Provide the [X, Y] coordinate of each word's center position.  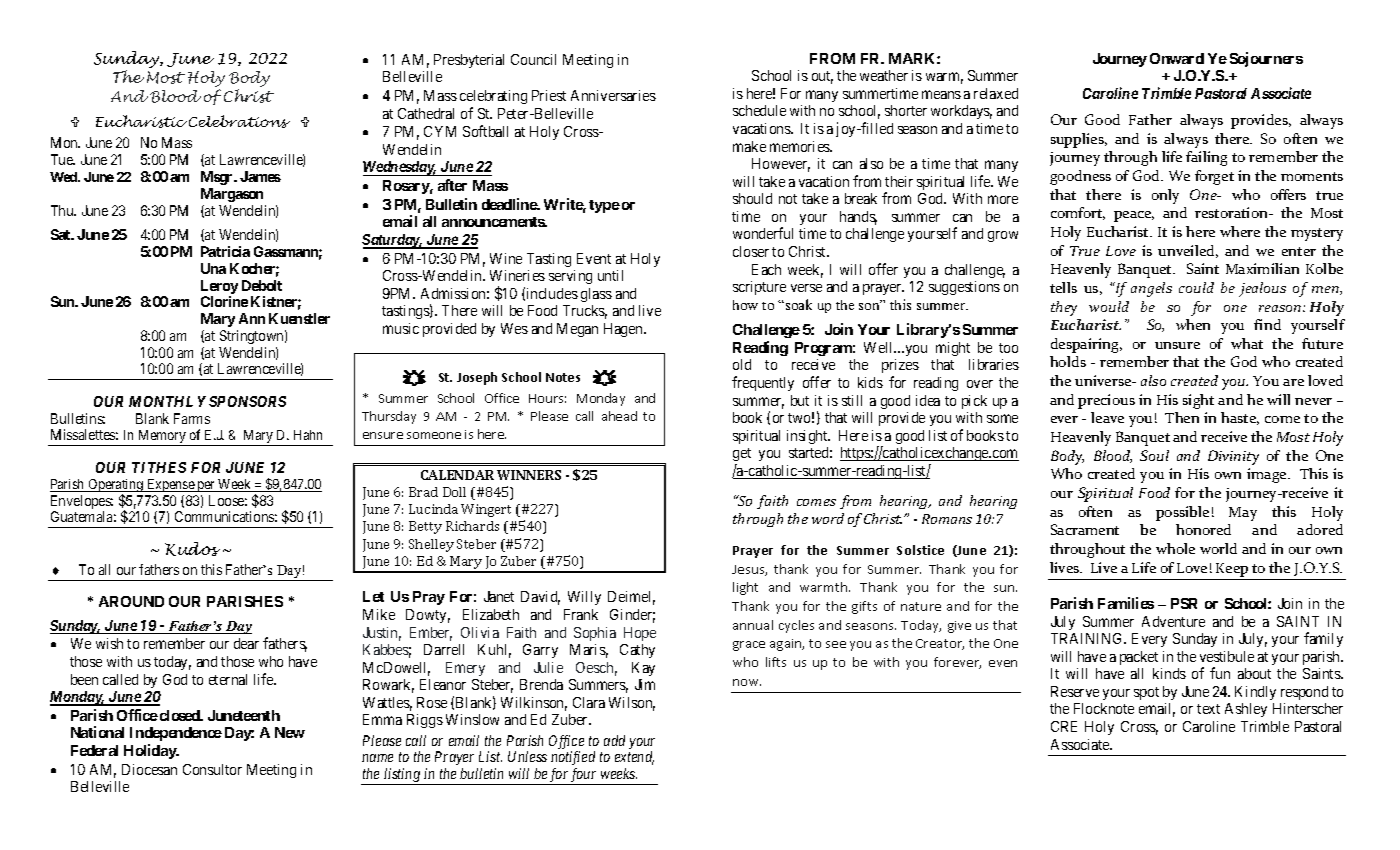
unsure [1177, 345]
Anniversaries [613, 95]
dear [246, 643]
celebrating [493, 97]
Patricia [225, 251]
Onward [1177, 58]
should [752, 198]
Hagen [624, 330]
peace [1134, 216]
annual [753, 625]
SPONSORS [247, 401]
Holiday [151, 751]
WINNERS [529, 475]
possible [1182, 513]
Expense [170, 485]
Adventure [1173, 621]
